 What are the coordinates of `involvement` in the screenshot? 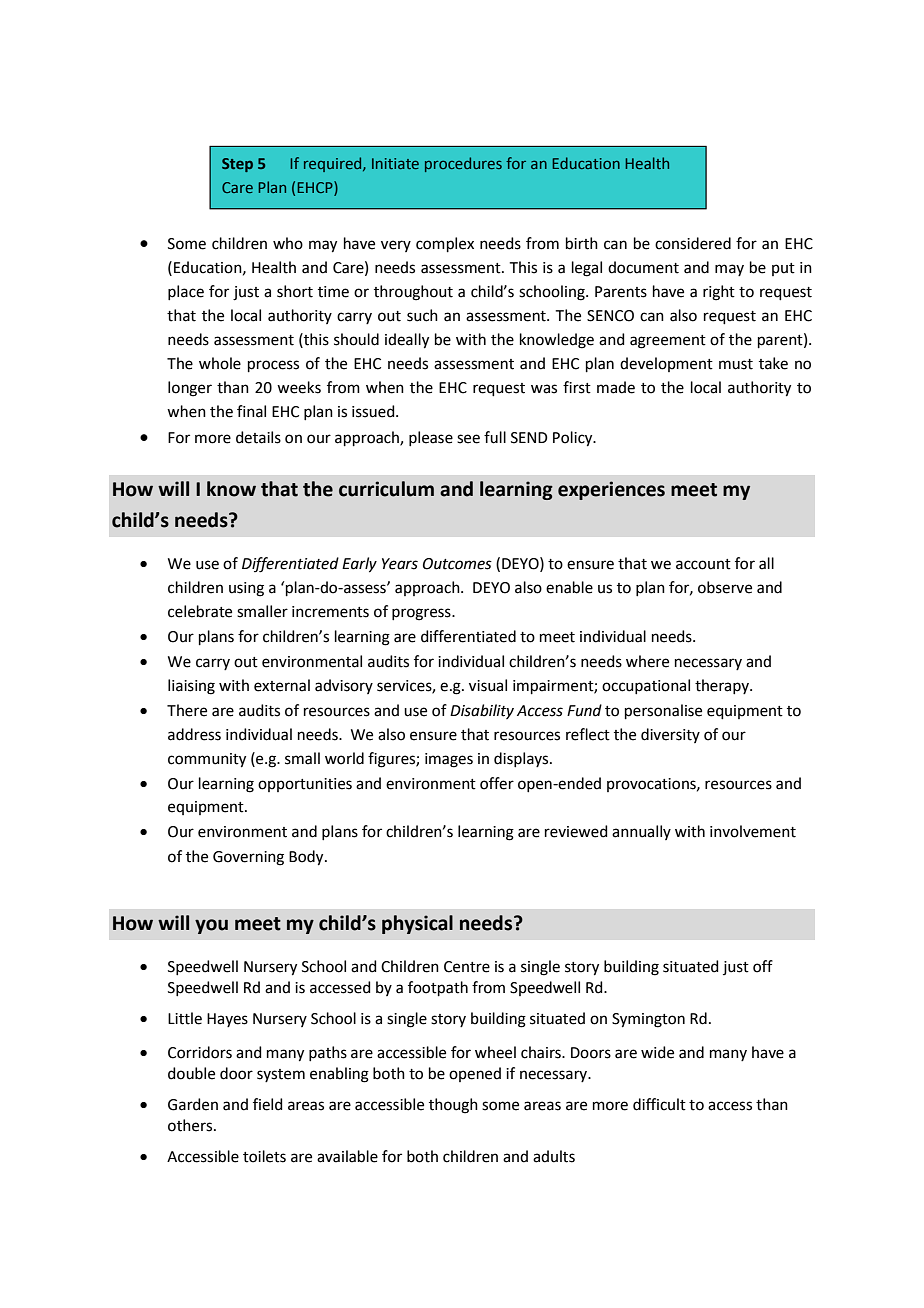 It's located at (753, 831).
